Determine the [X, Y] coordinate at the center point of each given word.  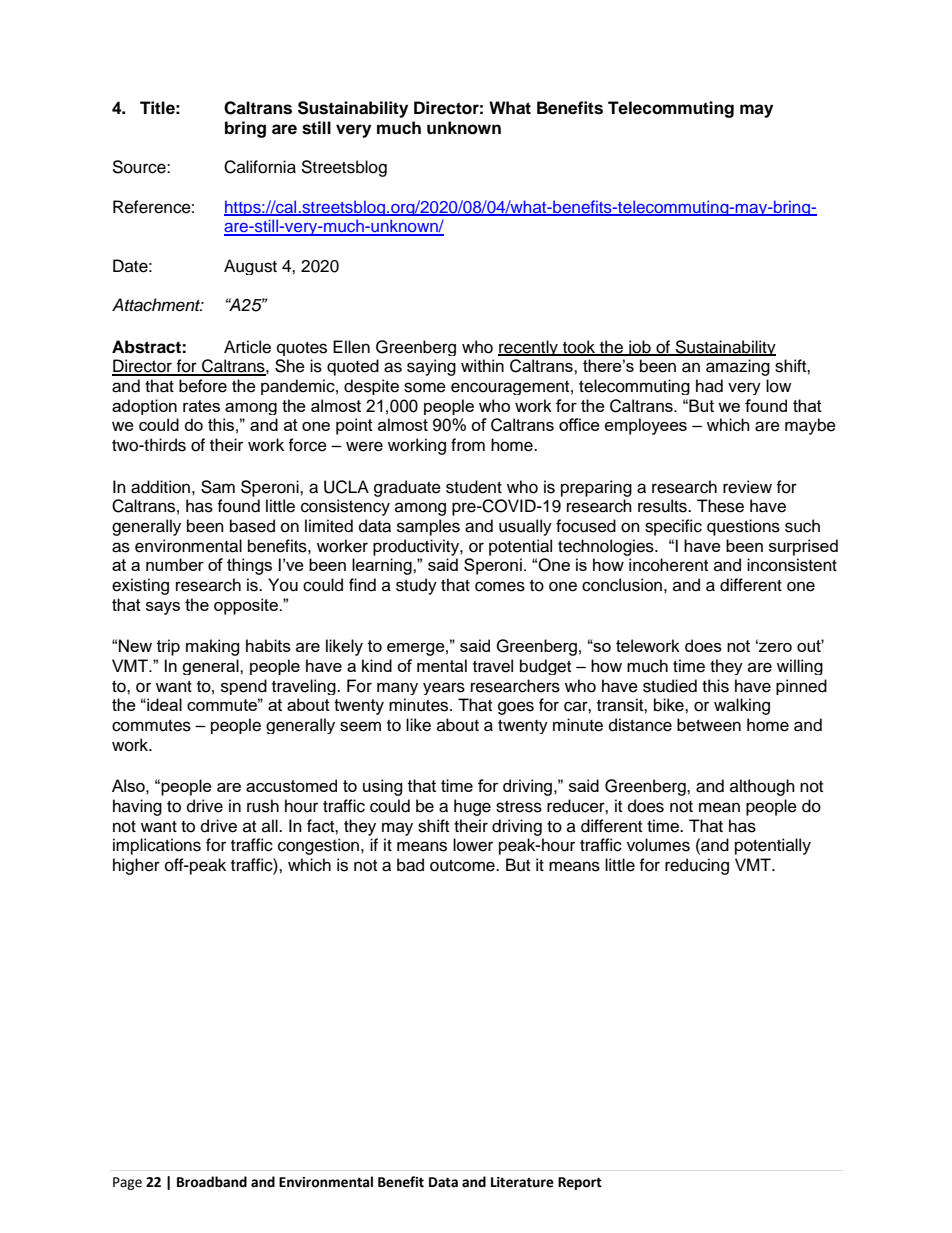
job [639, 348]
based [252, 526]
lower [473, 845]
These [720, 506]
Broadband [212, 1182]
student [474, 487]
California [260, 167]
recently [529, 348]
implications [157, 846]
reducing [697, 866]
